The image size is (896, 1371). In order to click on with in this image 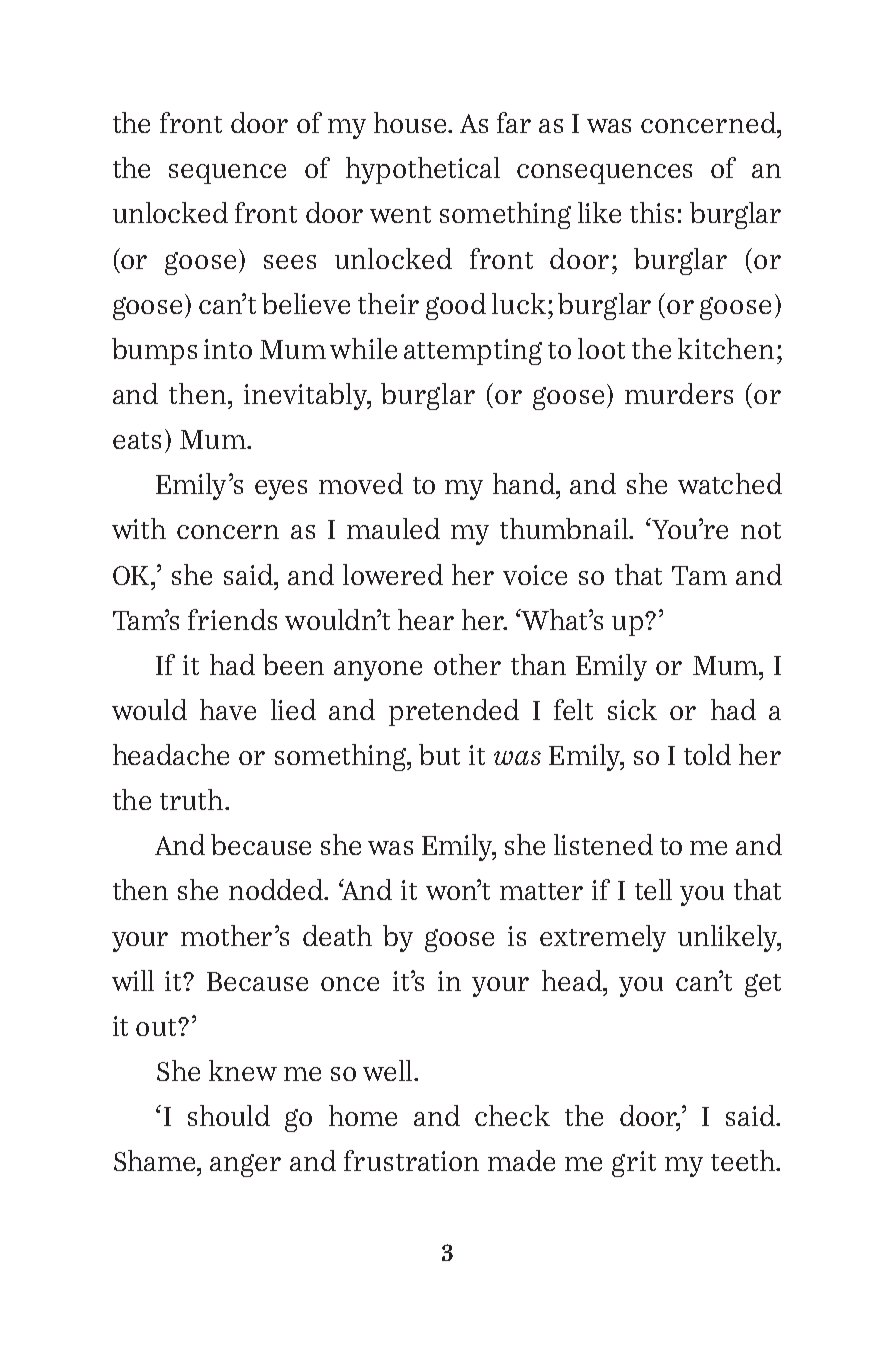, I will do `click(139, 528)`.
